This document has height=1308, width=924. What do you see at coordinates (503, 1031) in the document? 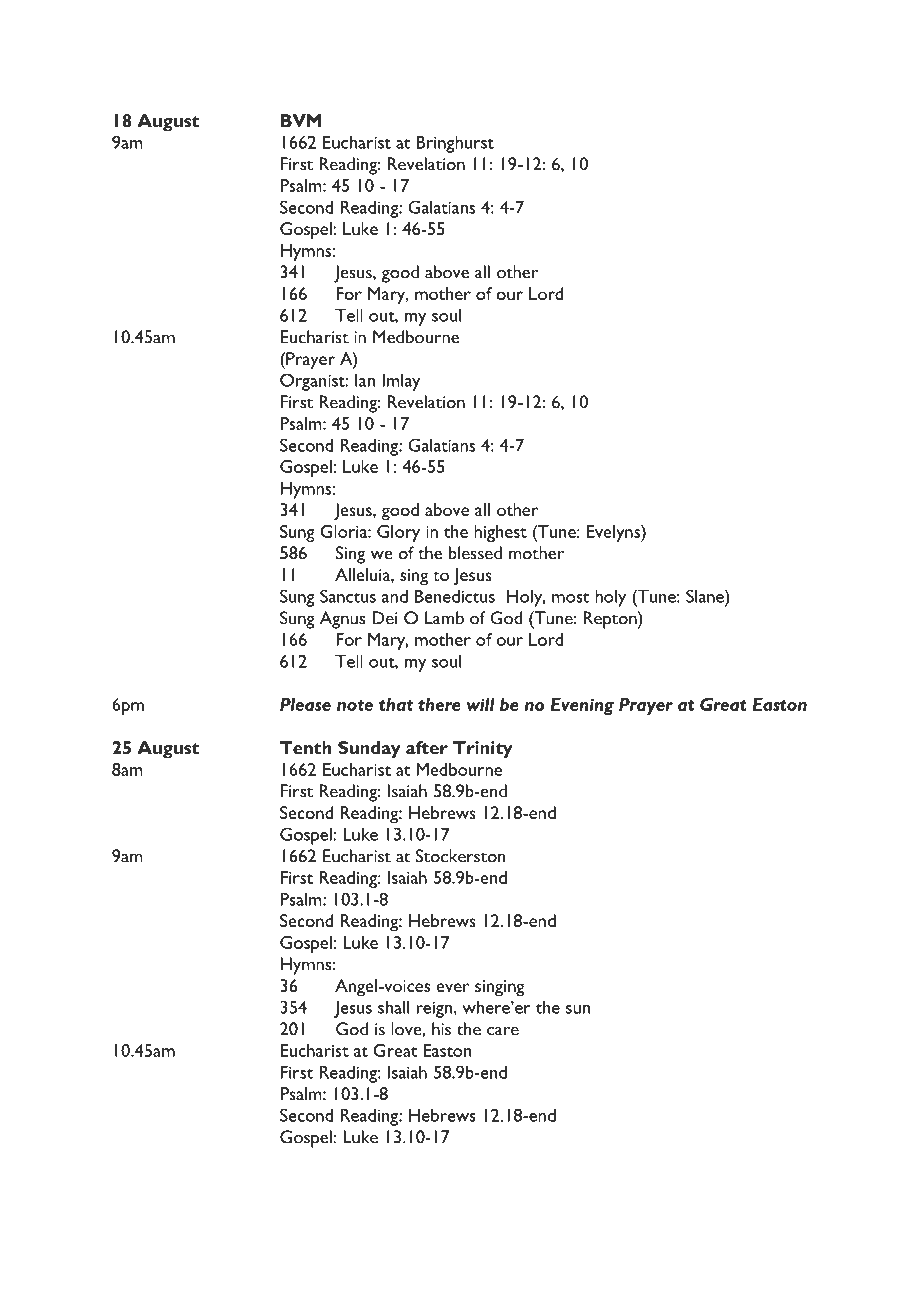
I see `care` at bounding box center [503, 1031].
